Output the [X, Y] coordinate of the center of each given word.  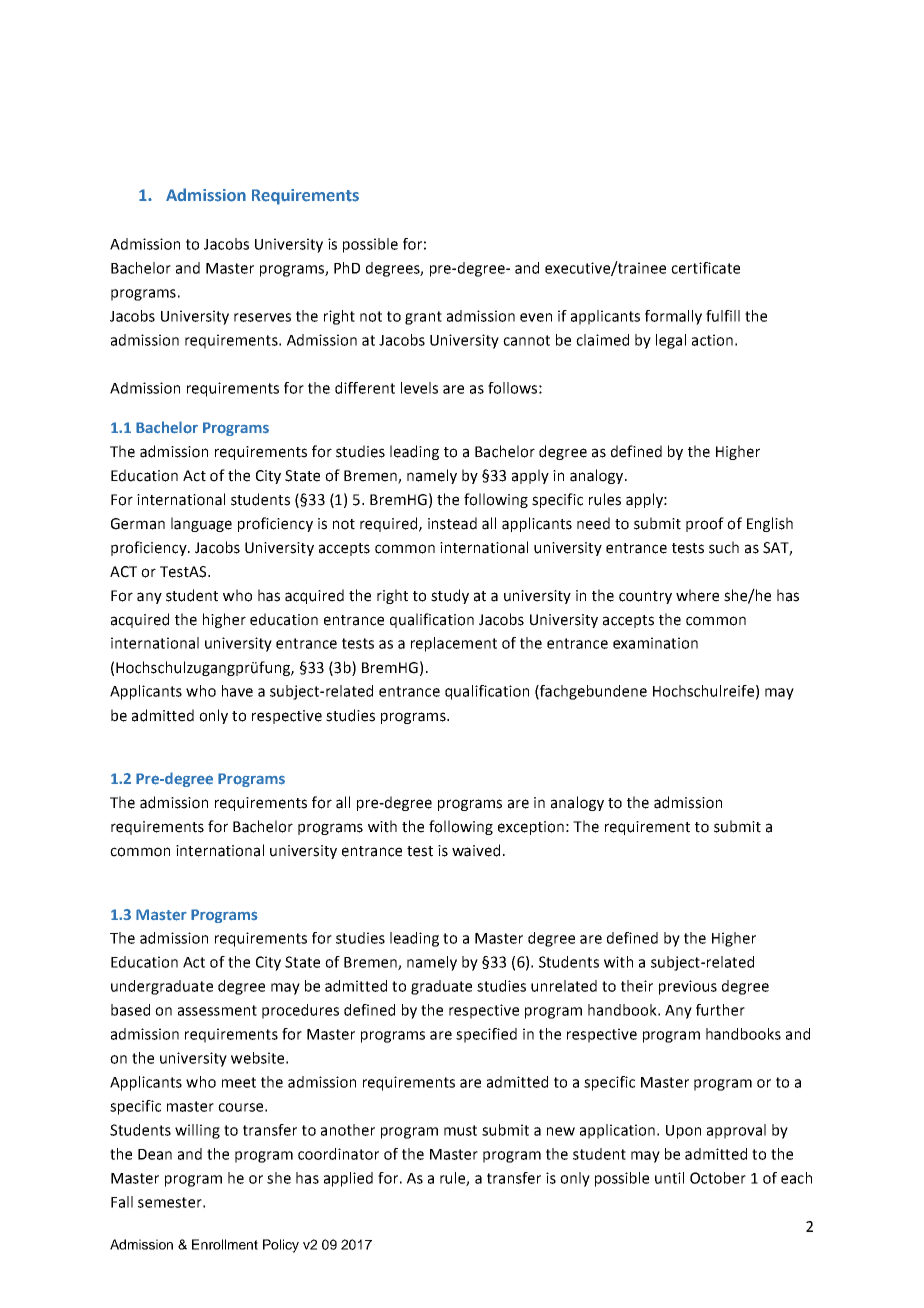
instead [452, 523]
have [237, 691]
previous [688, 987]
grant [423, 318]
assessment [217, 1010]
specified [486, 1035]
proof [705, 524]
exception [531, 828]
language [201, 524]
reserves [262, 317]
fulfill [723, 316]
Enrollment [225, 1244]
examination [655, 643]
